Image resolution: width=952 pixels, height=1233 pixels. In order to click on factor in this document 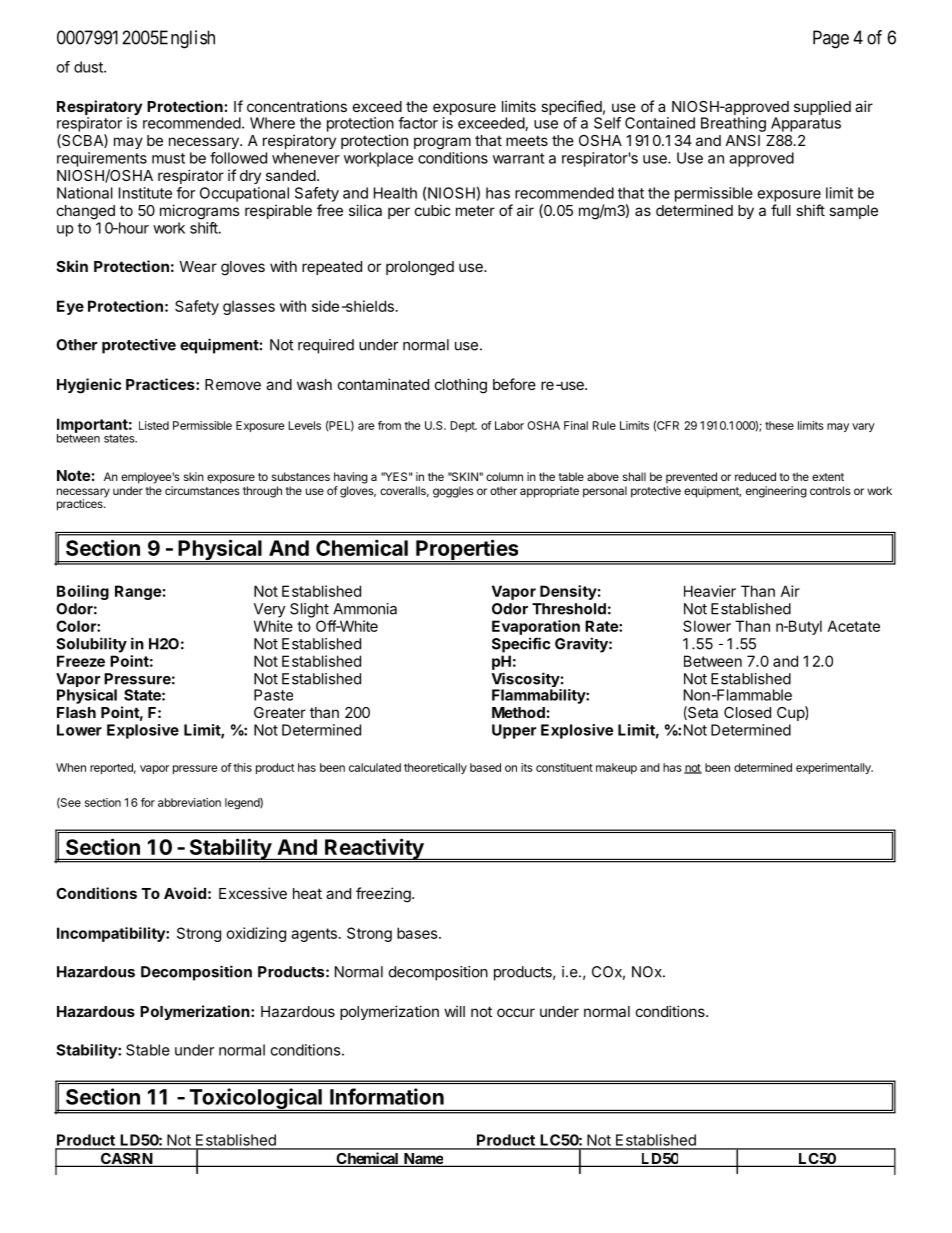, I will do `click(418, 123)`.
